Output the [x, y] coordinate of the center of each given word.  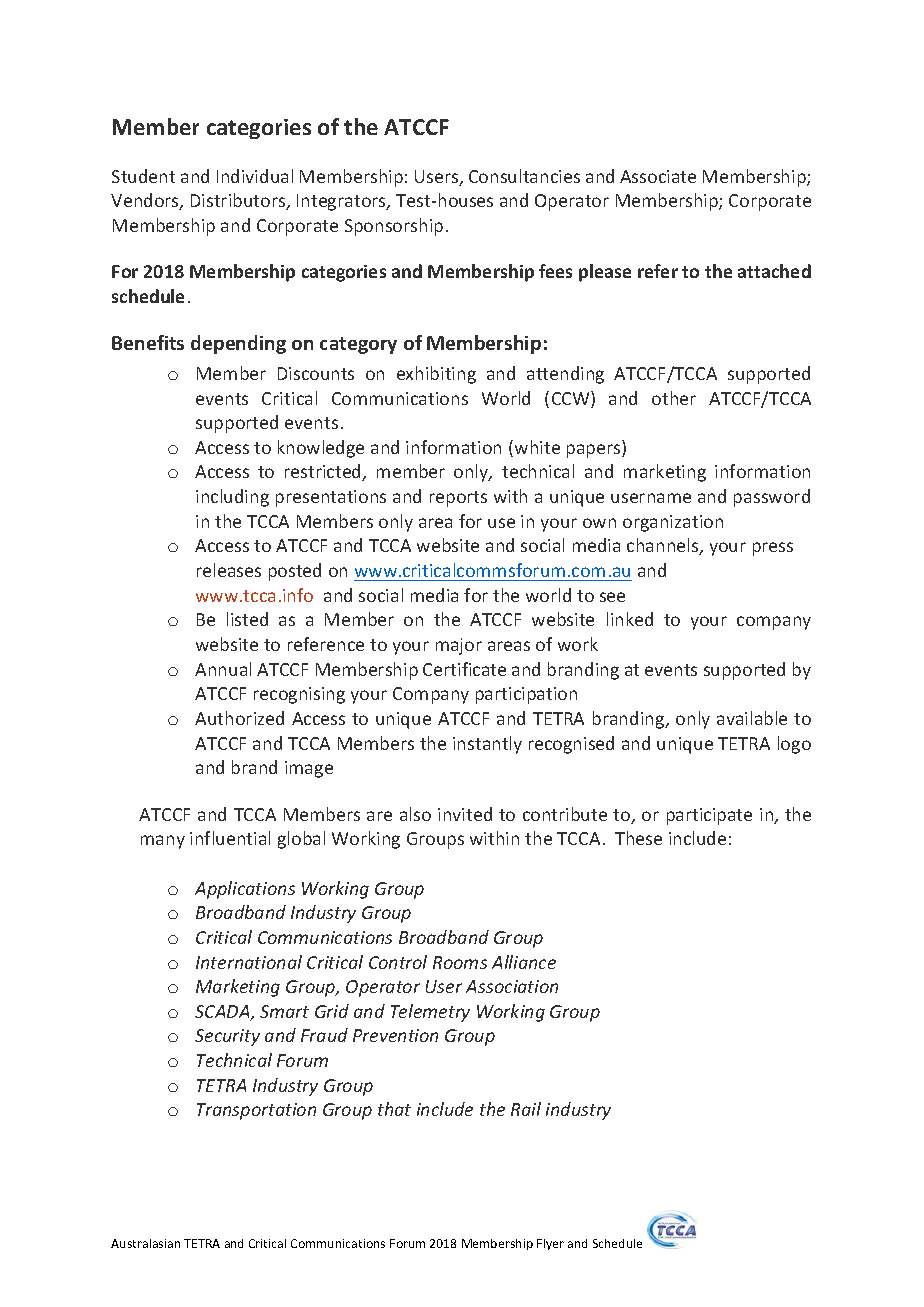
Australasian [145, 1243]
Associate [658, 176]
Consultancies [524, 176]
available [752, 718]
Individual [255, 176]
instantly [487, 745]
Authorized [239, 718]
